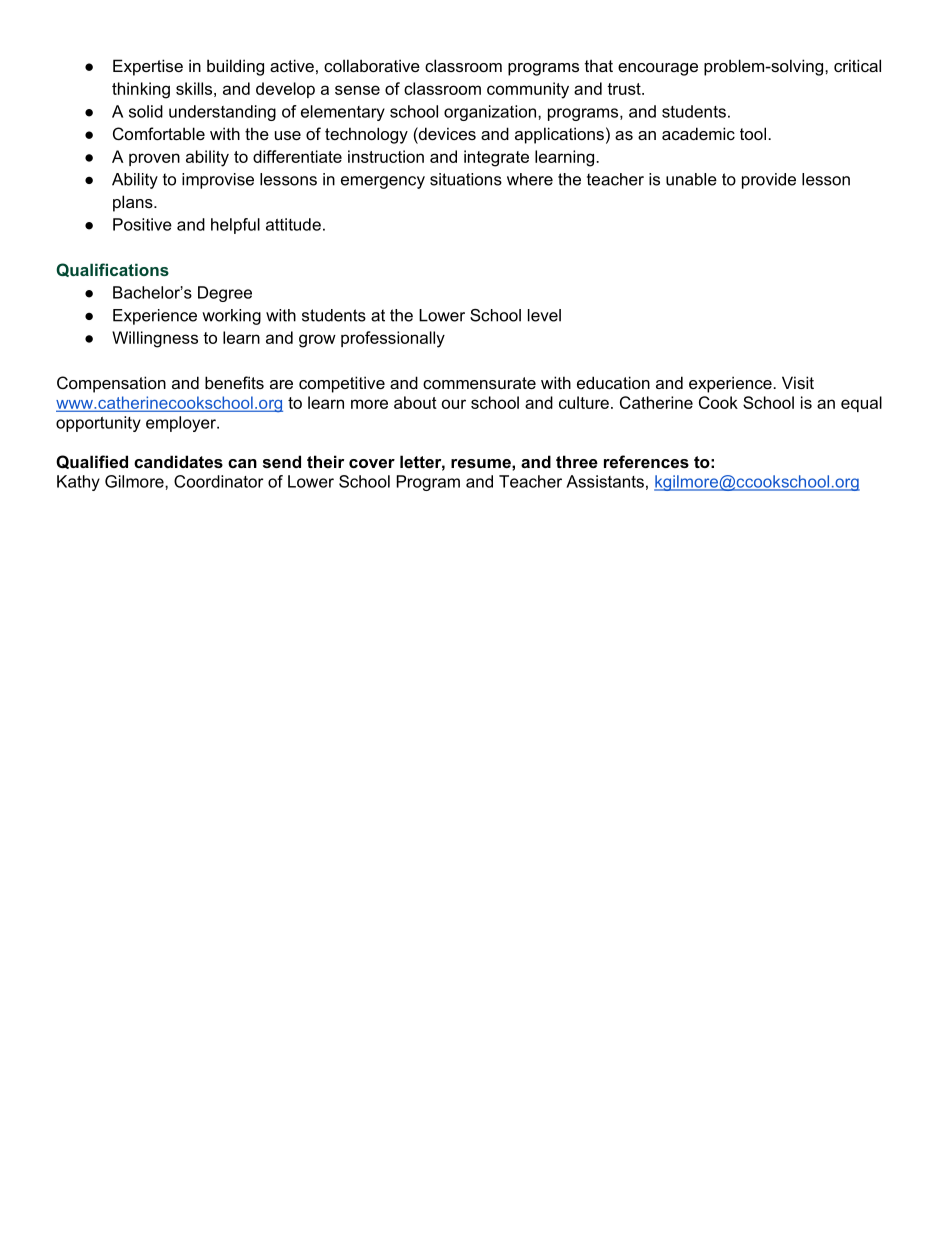 This page has width=952, height=1233. What do you see at coordinates (528, 90) in the page?
I see `community` at bounding box center [528, 90].
